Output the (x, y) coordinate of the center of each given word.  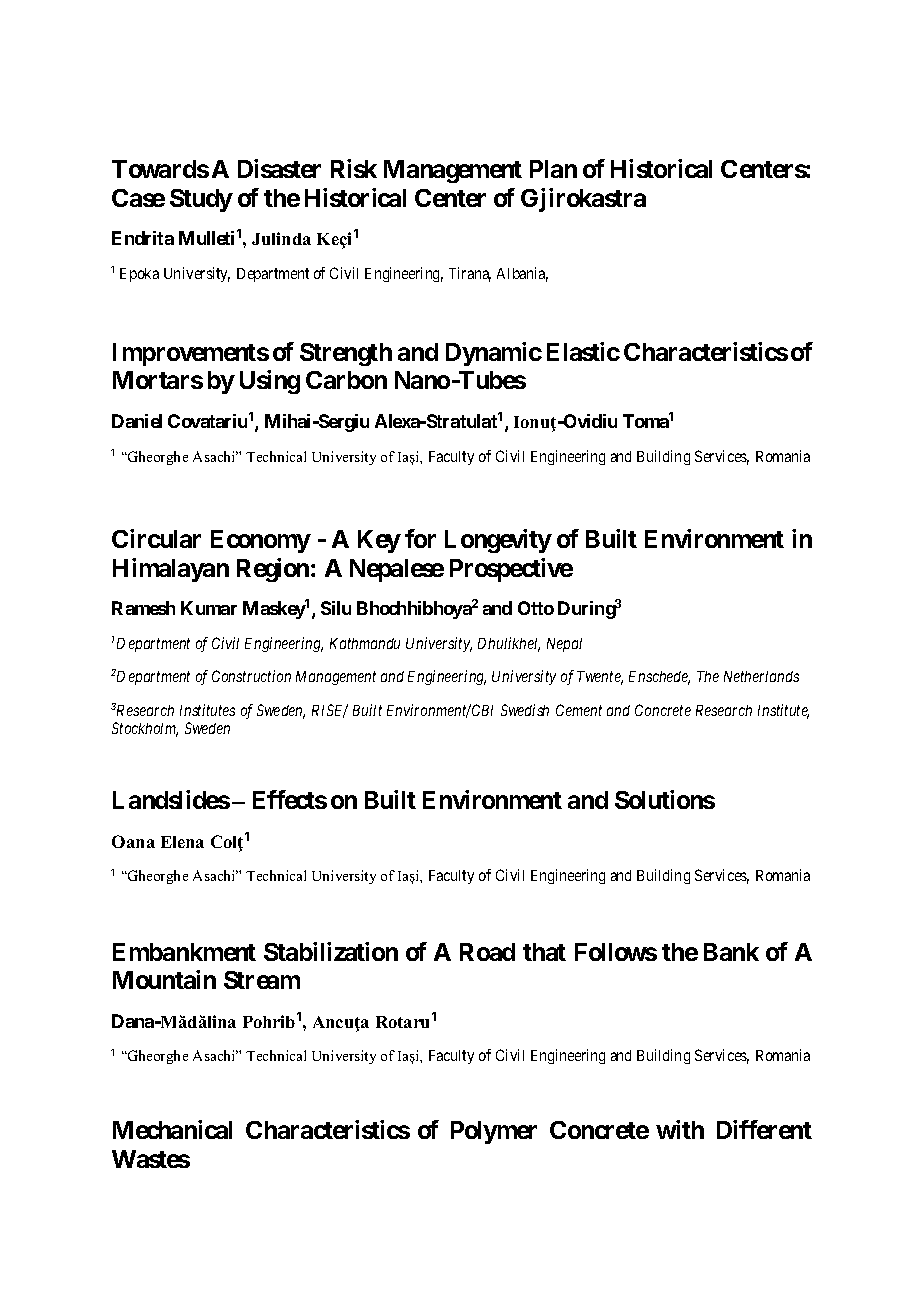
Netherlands (761, 676)
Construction (251, 676)
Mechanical (172, 1129)
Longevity (498, 541)
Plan (553, 169)
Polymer (494, 1132)
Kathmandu (365, 643)
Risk (354, 168)
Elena (182, 842)
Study (201, 200)
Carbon (346, 380)
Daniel (137, 421)
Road (487, 952)
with (680, 1129)
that (544, 952)
